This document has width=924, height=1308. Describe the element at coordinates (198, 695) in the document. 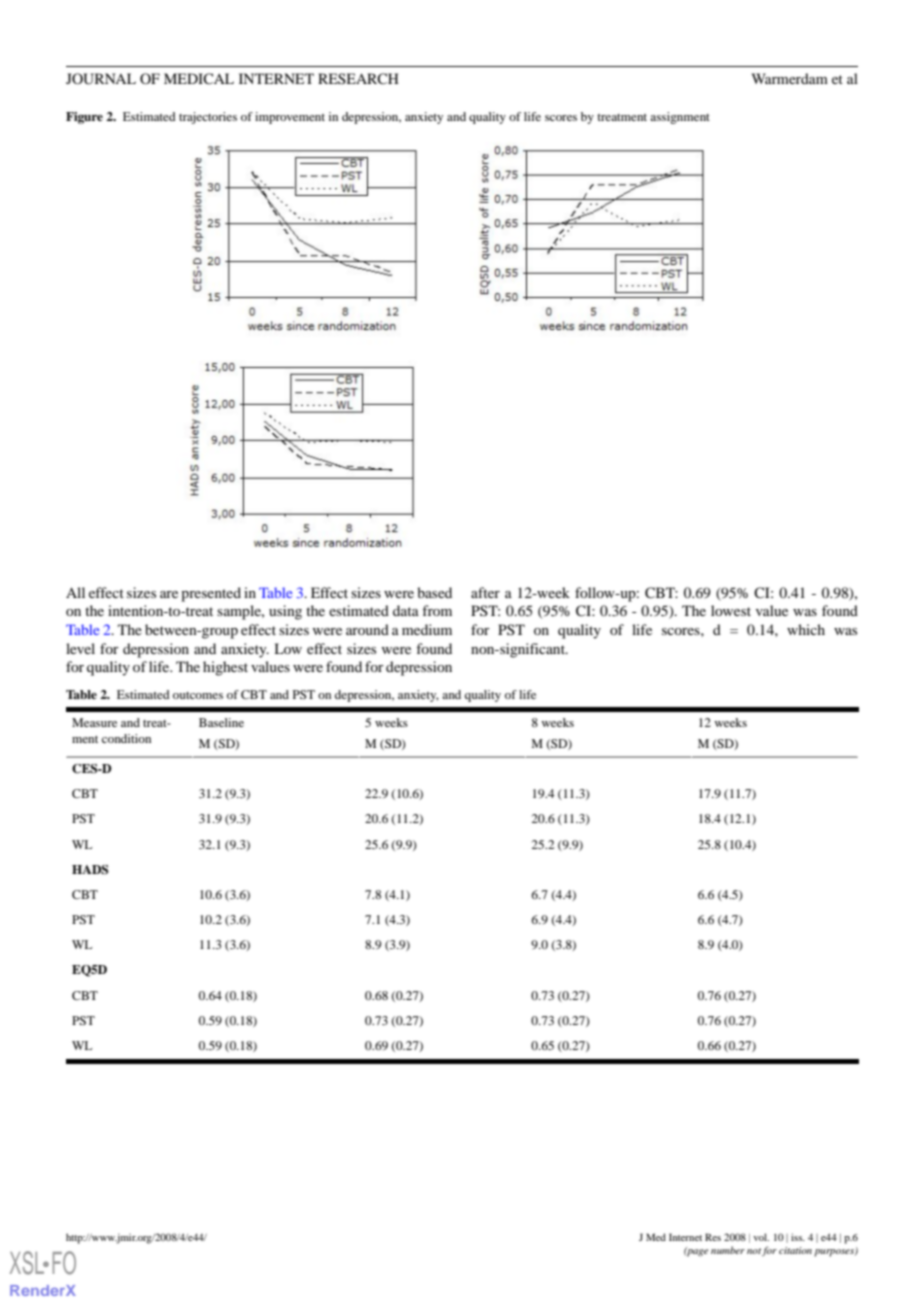

I see `outcomes` at that location.
